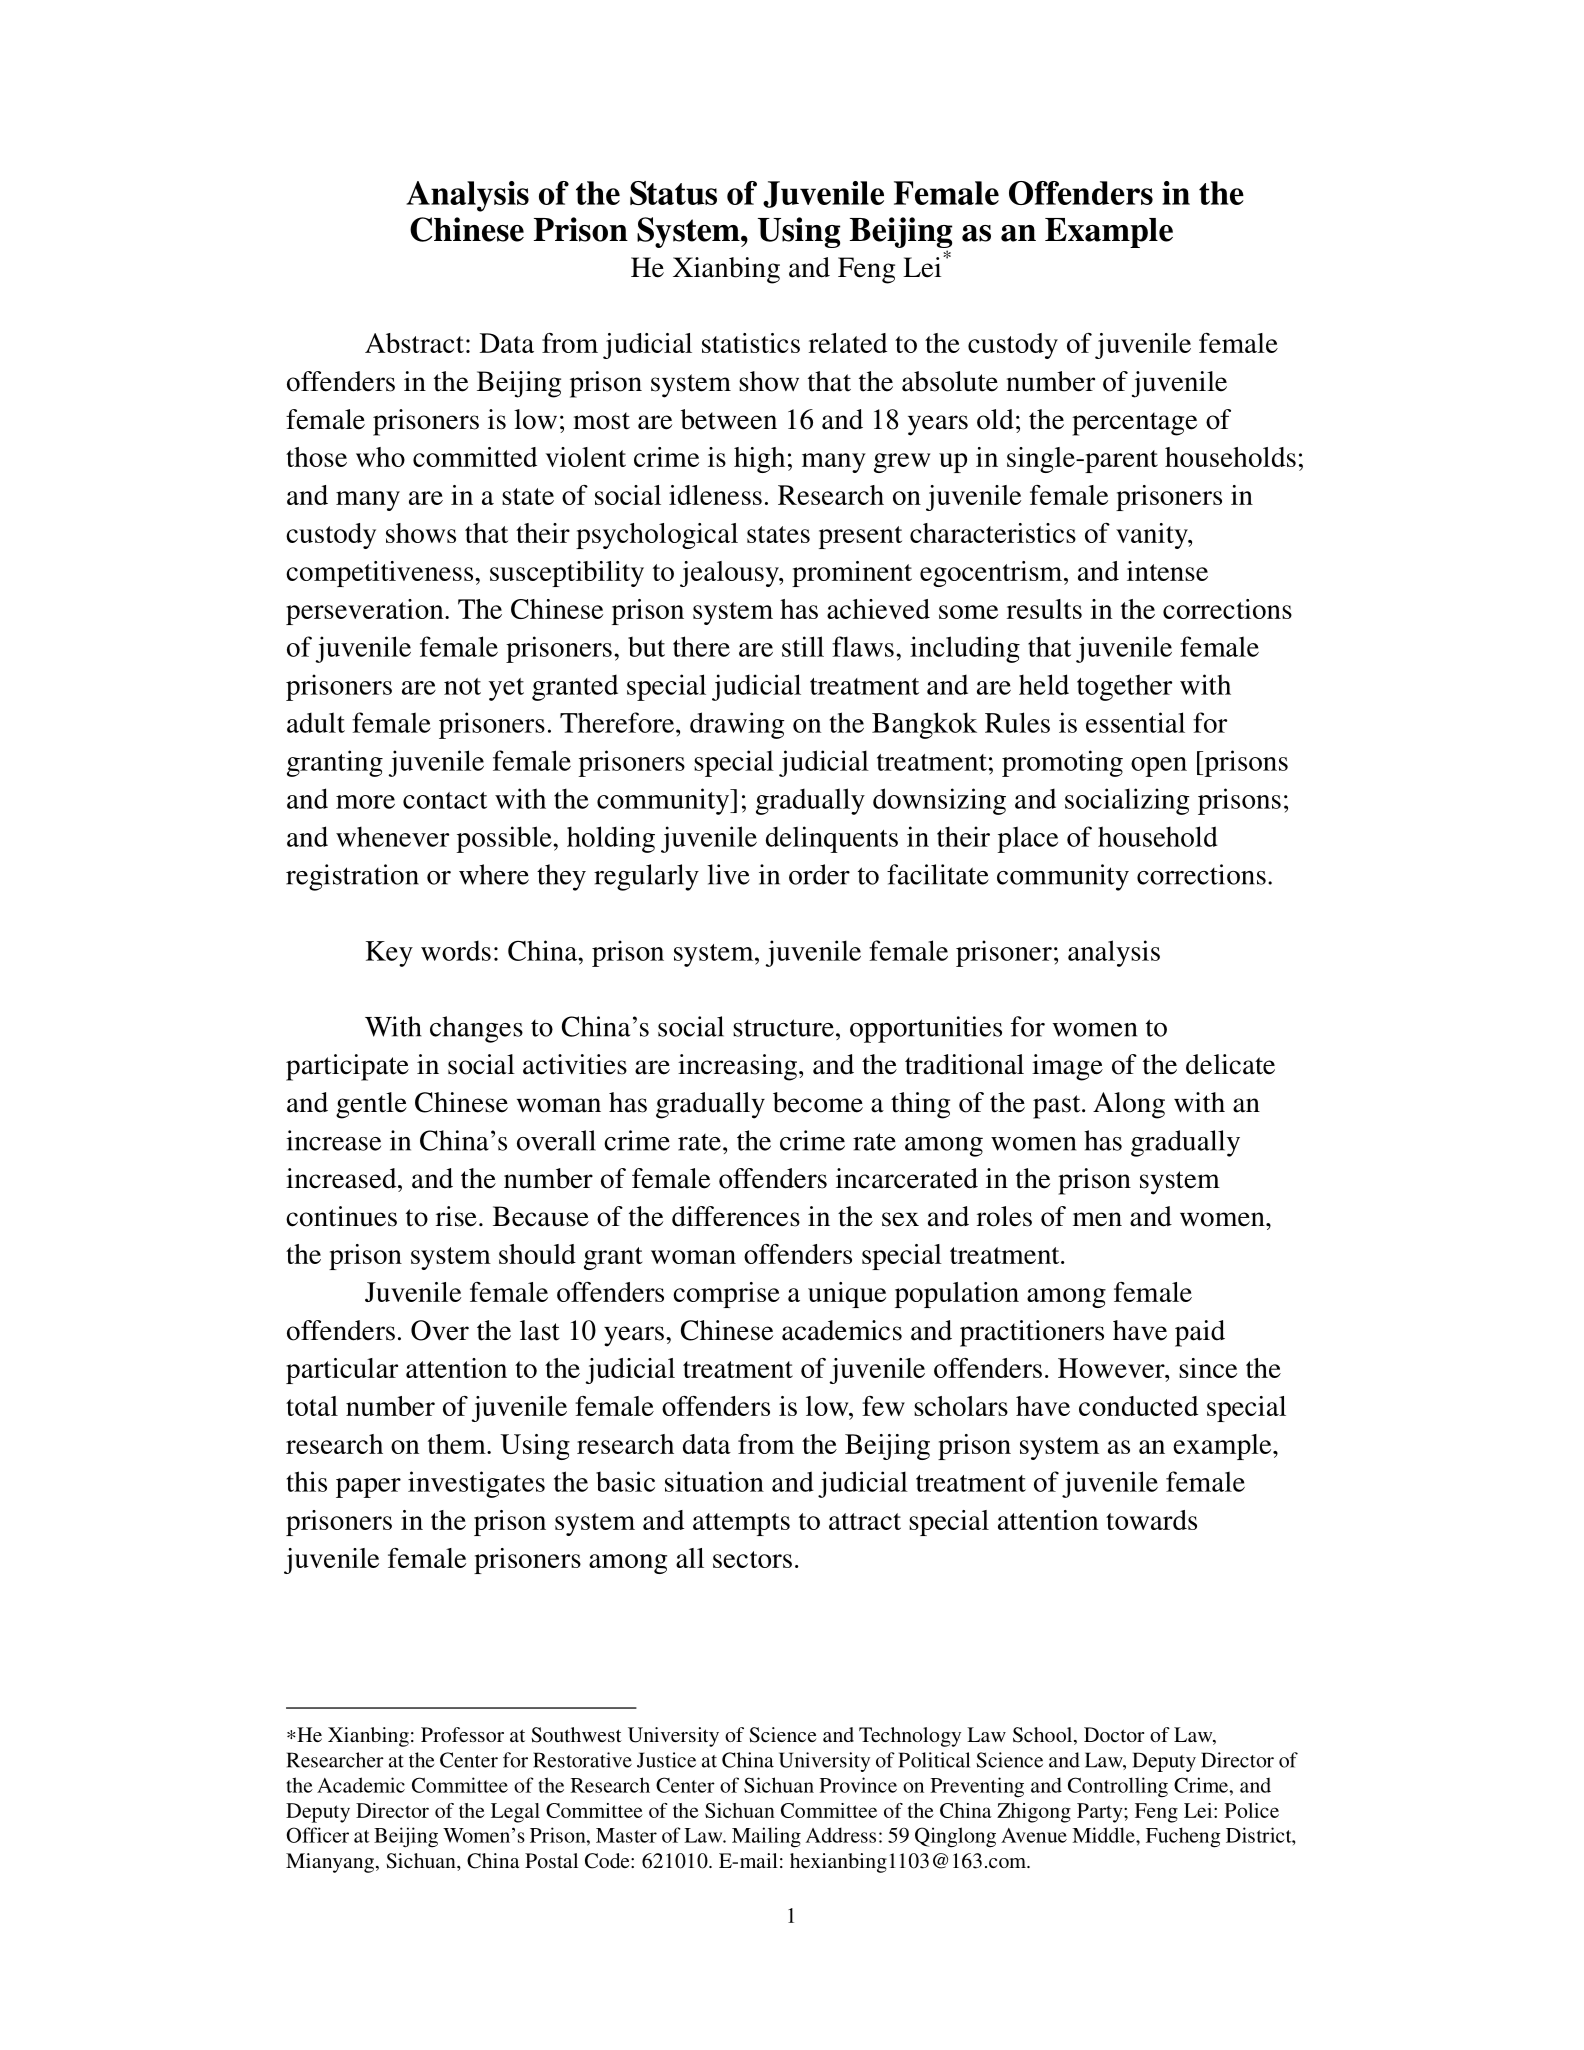  I want to click on percentage, so click(1134, 424).
